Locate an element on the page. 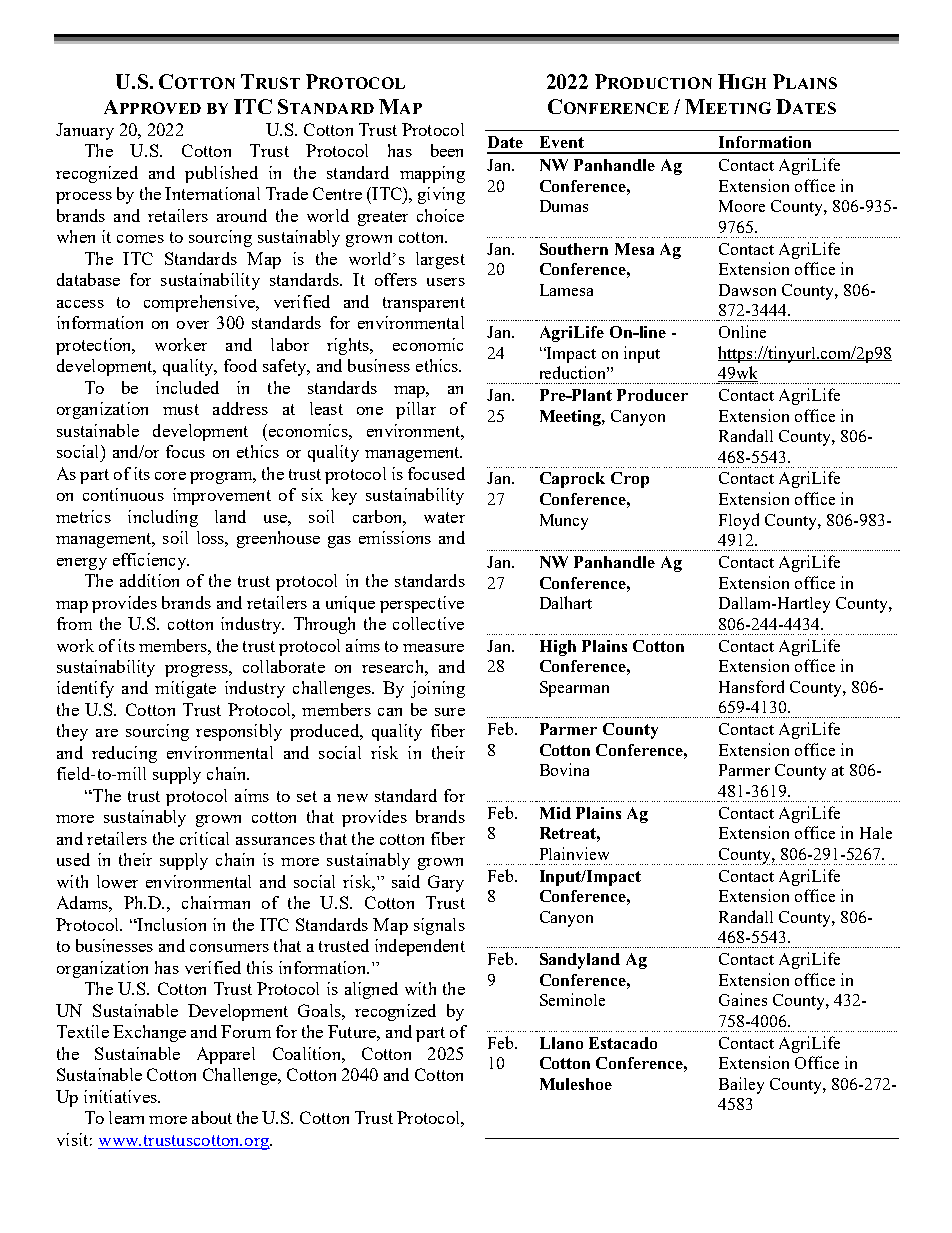 This page has width=952, height=1233. Hale is located at coordinates (876, 833).
